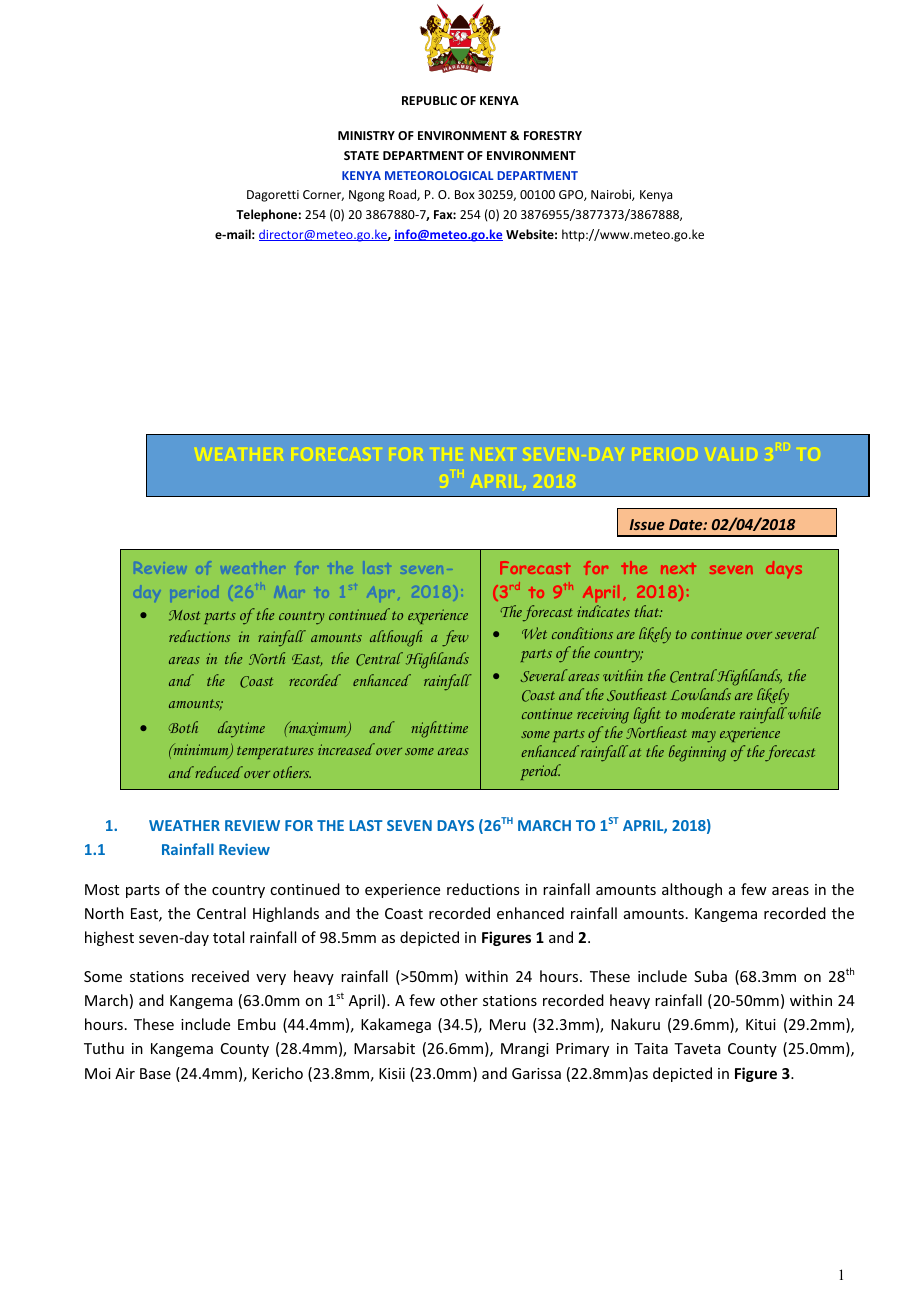 The image size is (924, 1308). What do you see at coordinates (429, 100) in the image?
I see `REPUBLIC` at bounding box center [429, 100].
